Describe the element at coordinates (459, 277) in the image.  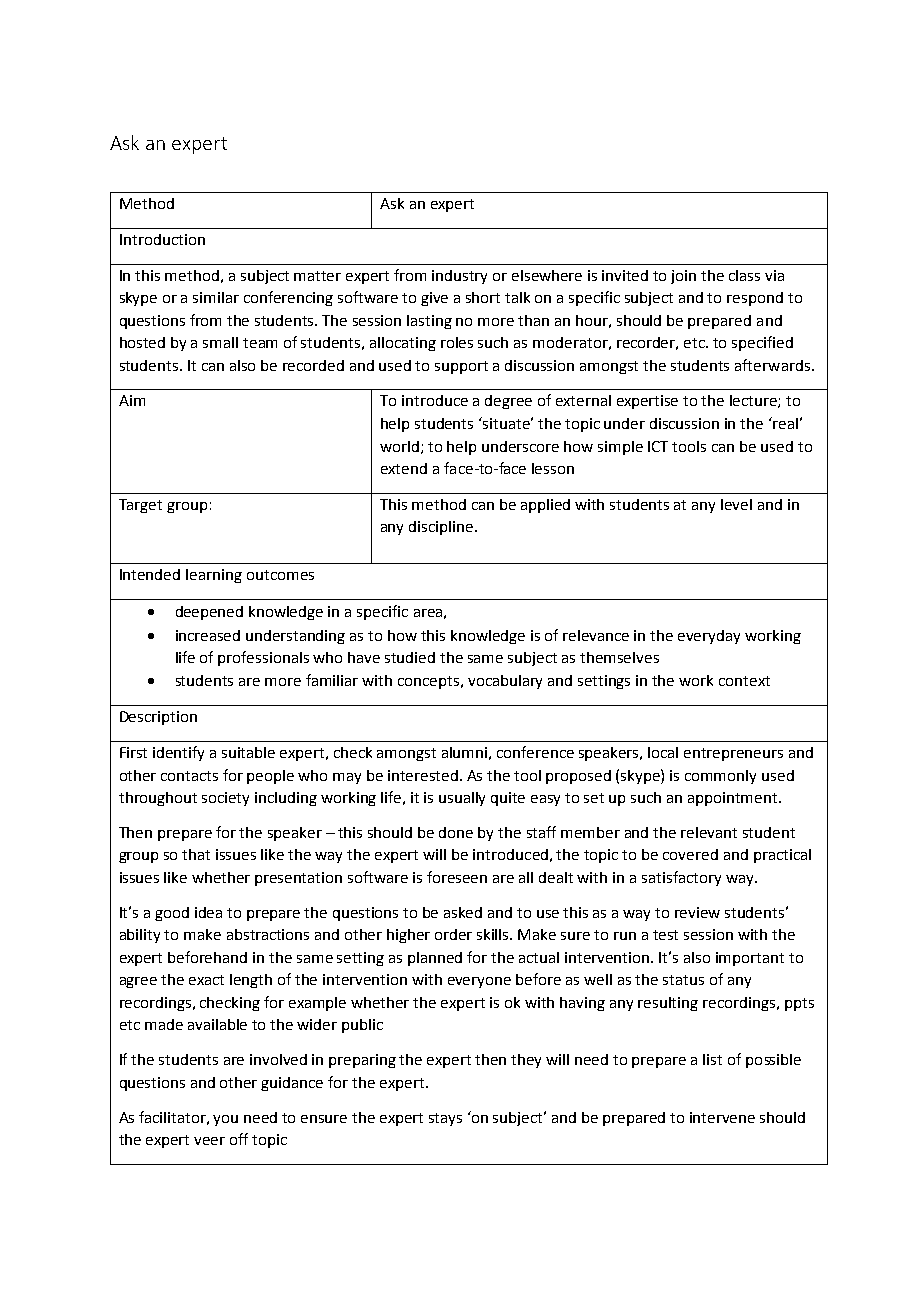
I see `industry` at that location.
